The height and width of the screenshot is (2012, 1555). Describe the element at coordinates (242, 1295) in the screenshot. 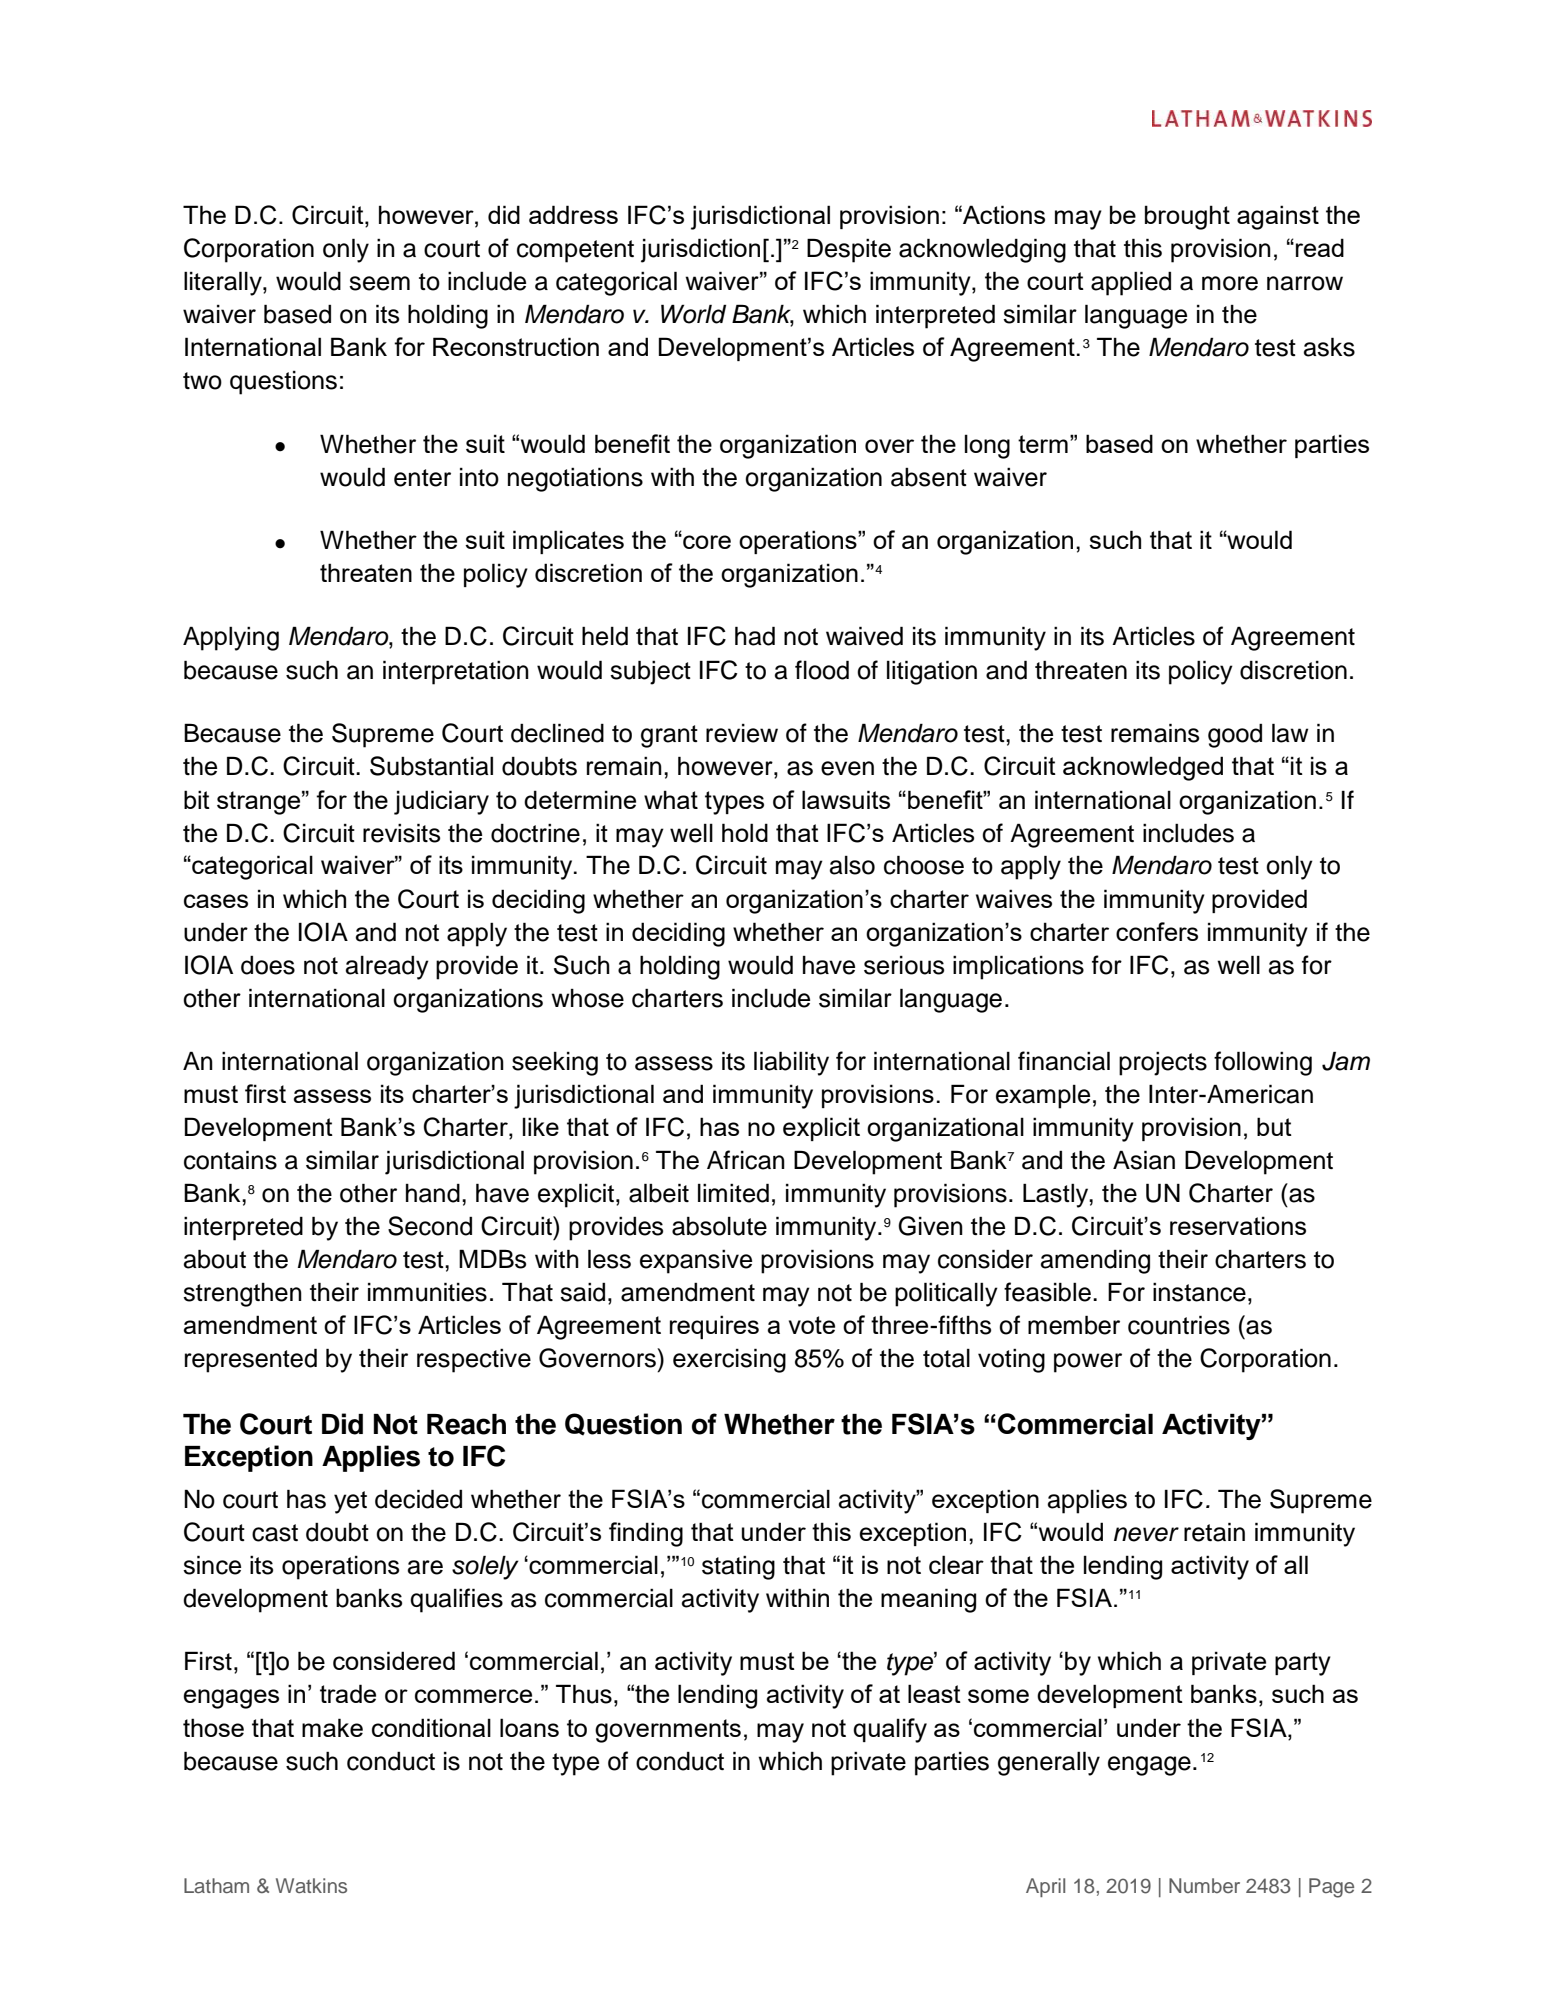

I see `strengthen` at that location.
